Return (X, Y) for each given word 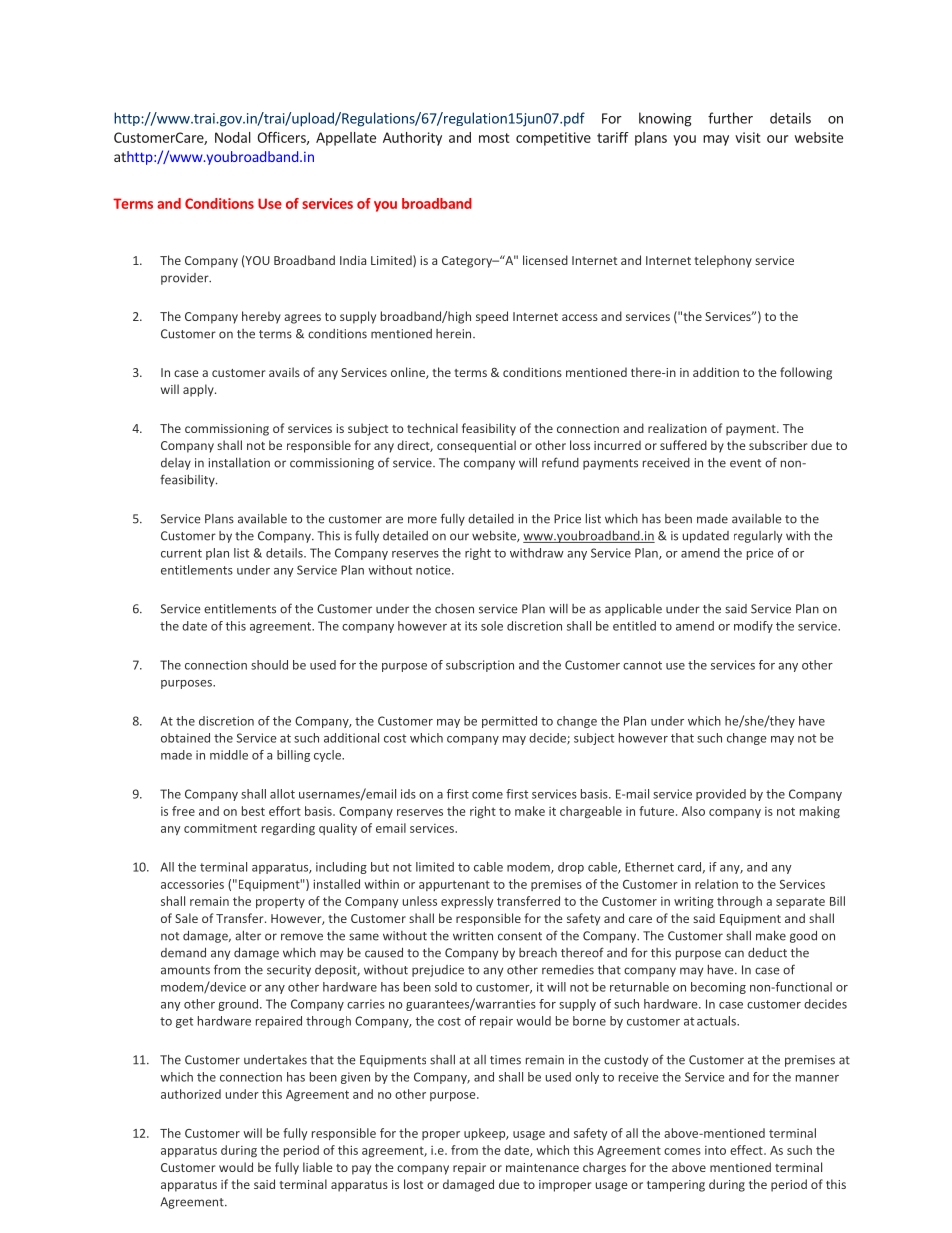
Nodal (233, 137)
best (253, 811)
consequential (476, 446)
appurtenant (454, 885)
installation (239, 462)
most (494, 138)
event (745, 463)
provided (721, 795)
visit (748, 137)
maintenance (542, 1167)
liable (317, 1167)
